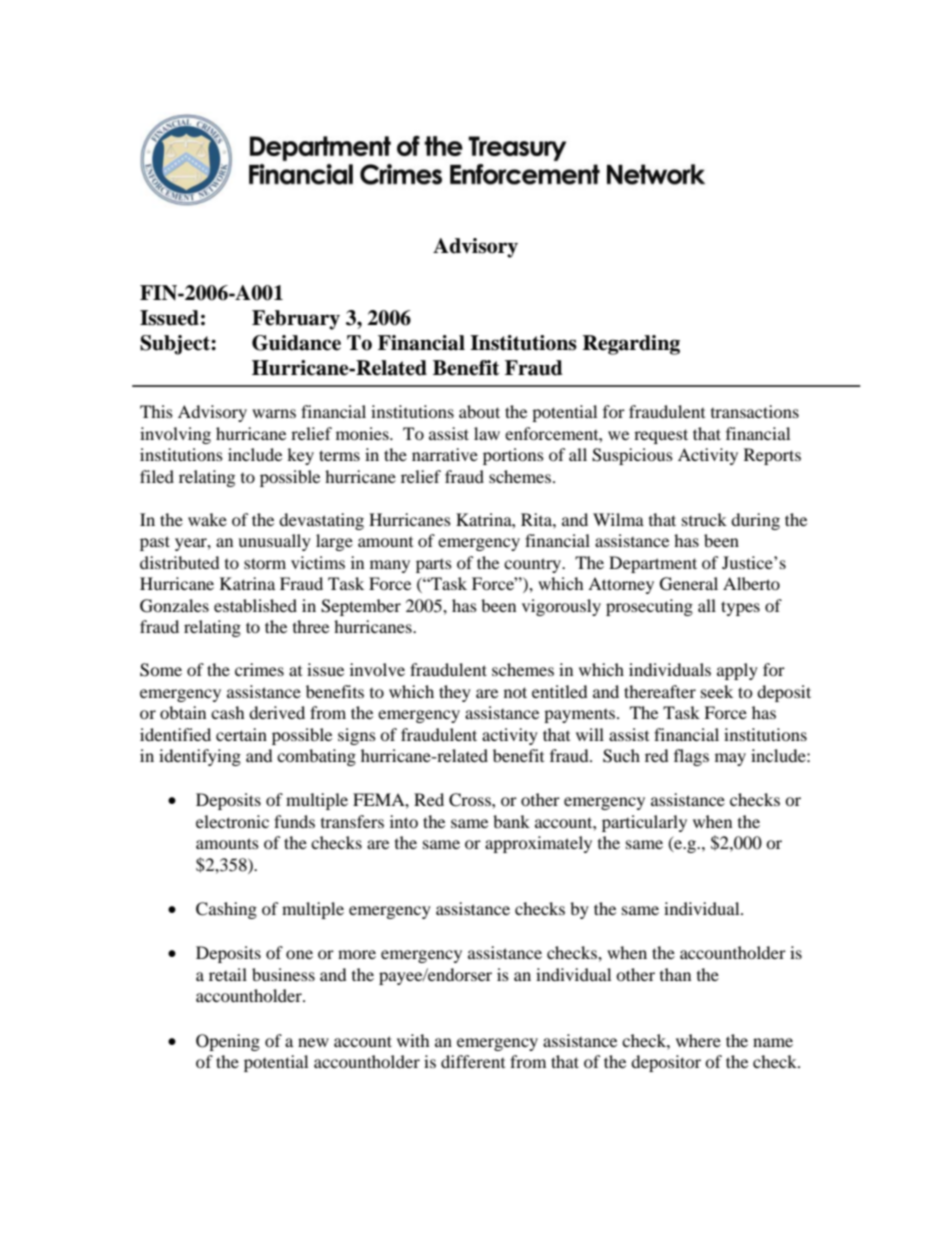 This page has width=952, height=1233. Describe the element at coordinates (644, 823) in the page. I see `particularly` at that location.
